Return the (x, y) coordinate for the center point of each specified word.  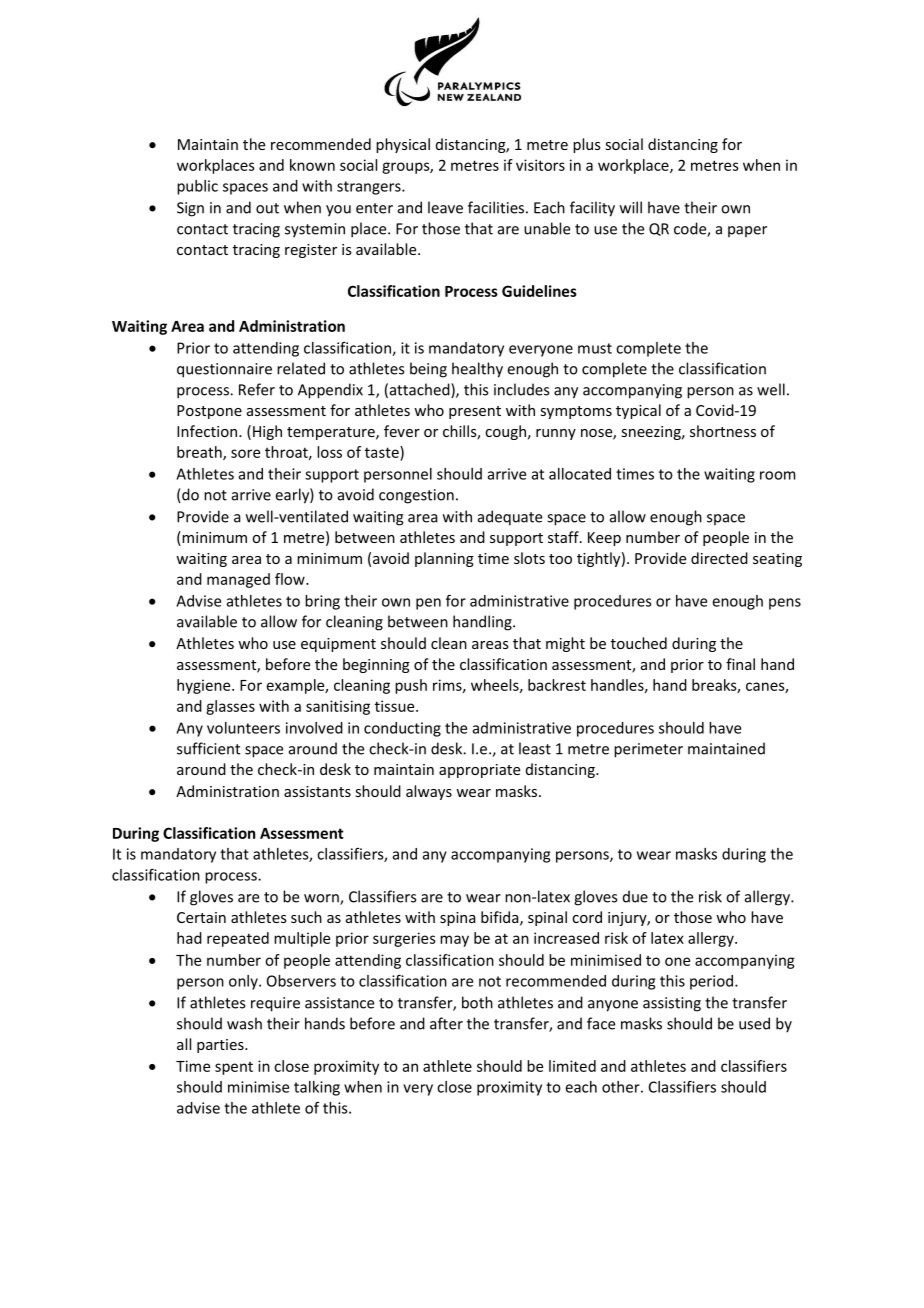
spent (234, 1068)
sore (245, 453)
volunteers (243, 728)
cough (505, 432)
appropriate (479, 771)
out (267, 208)
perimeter (648, 750)
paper (747, 231)
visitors (540, 165)
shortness (723, 431)
